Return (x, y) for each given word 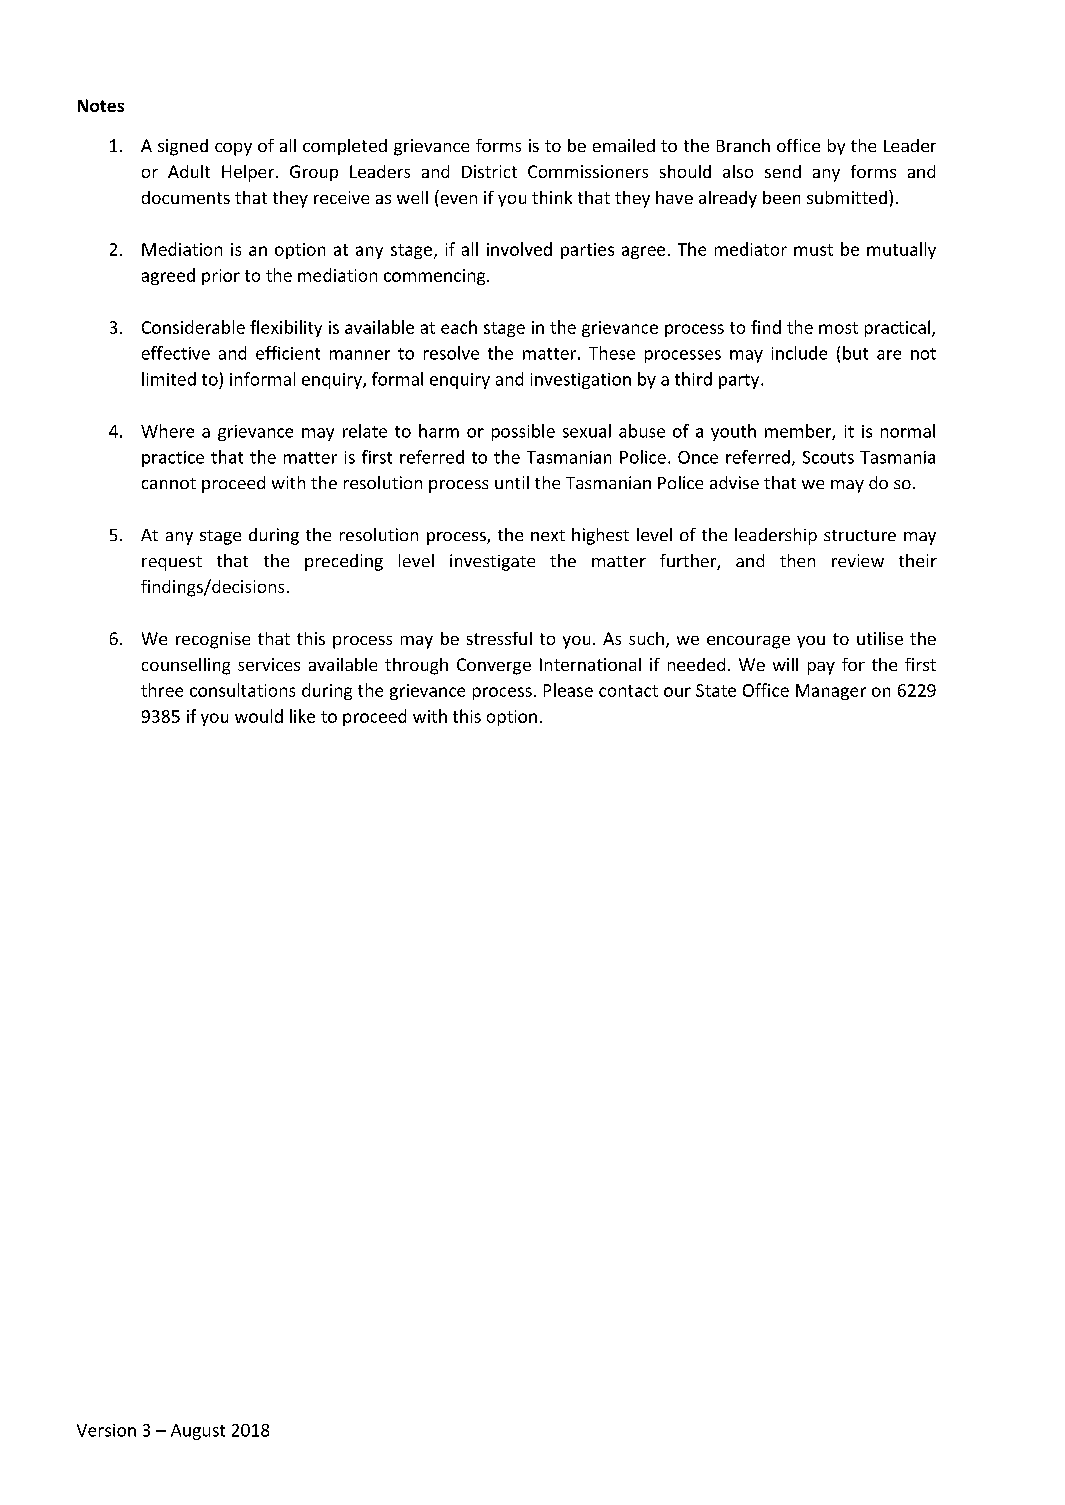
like (302, 716)
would (259, 716)
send (783, 171)
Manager (831, 692)
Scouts (828, 457)
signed (183, 147)
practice (173, 459)
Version (106, 1430)
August (198, 1432)
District (489, 171)
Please (568, 690)
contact (628, 691)
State (716, 690)
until (512, 482)
